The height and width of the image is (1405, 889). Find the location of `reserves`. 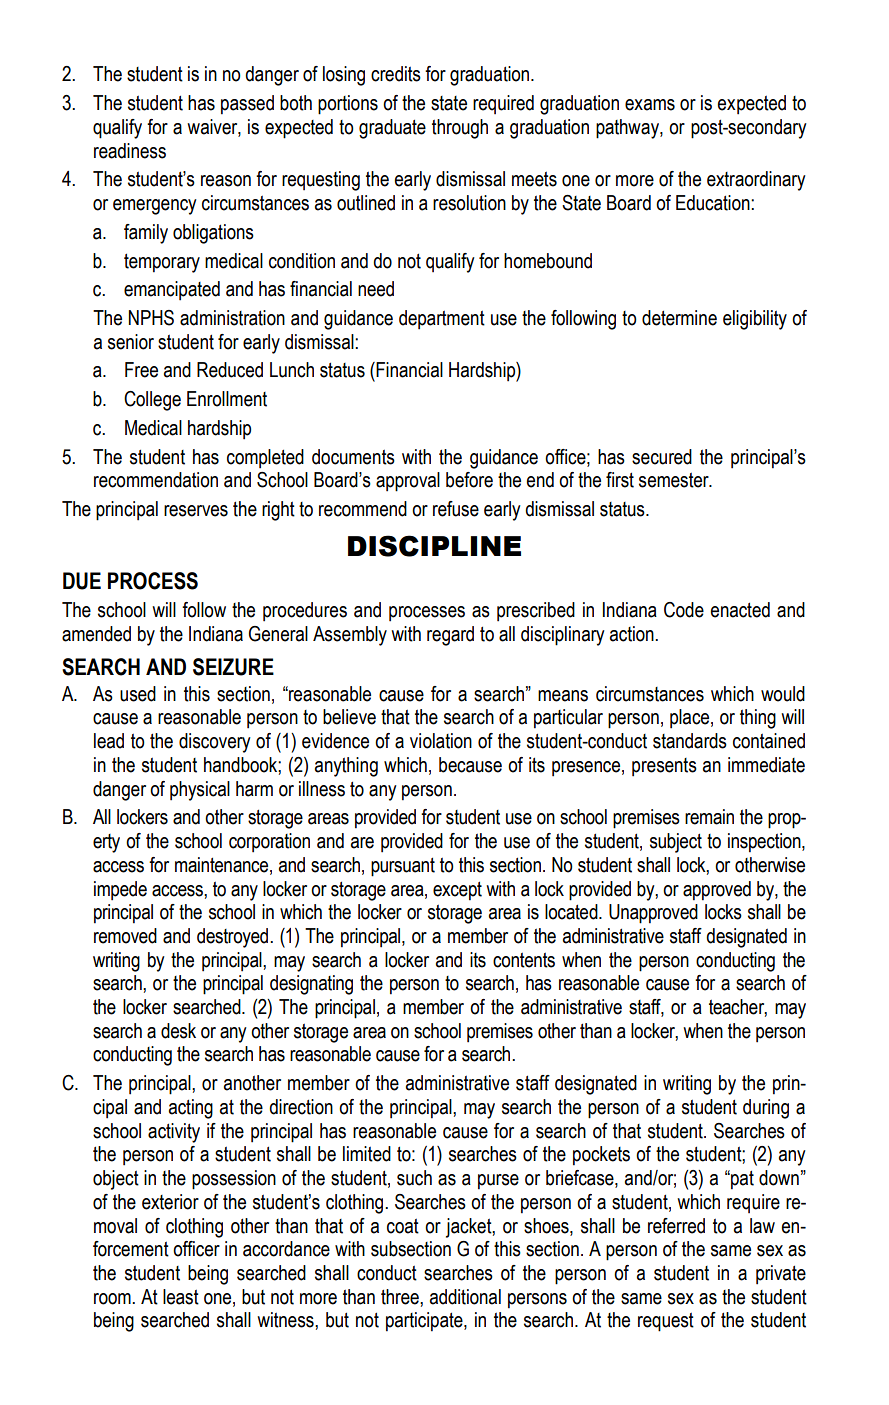

reserves is located at coordinates (196, 511).
